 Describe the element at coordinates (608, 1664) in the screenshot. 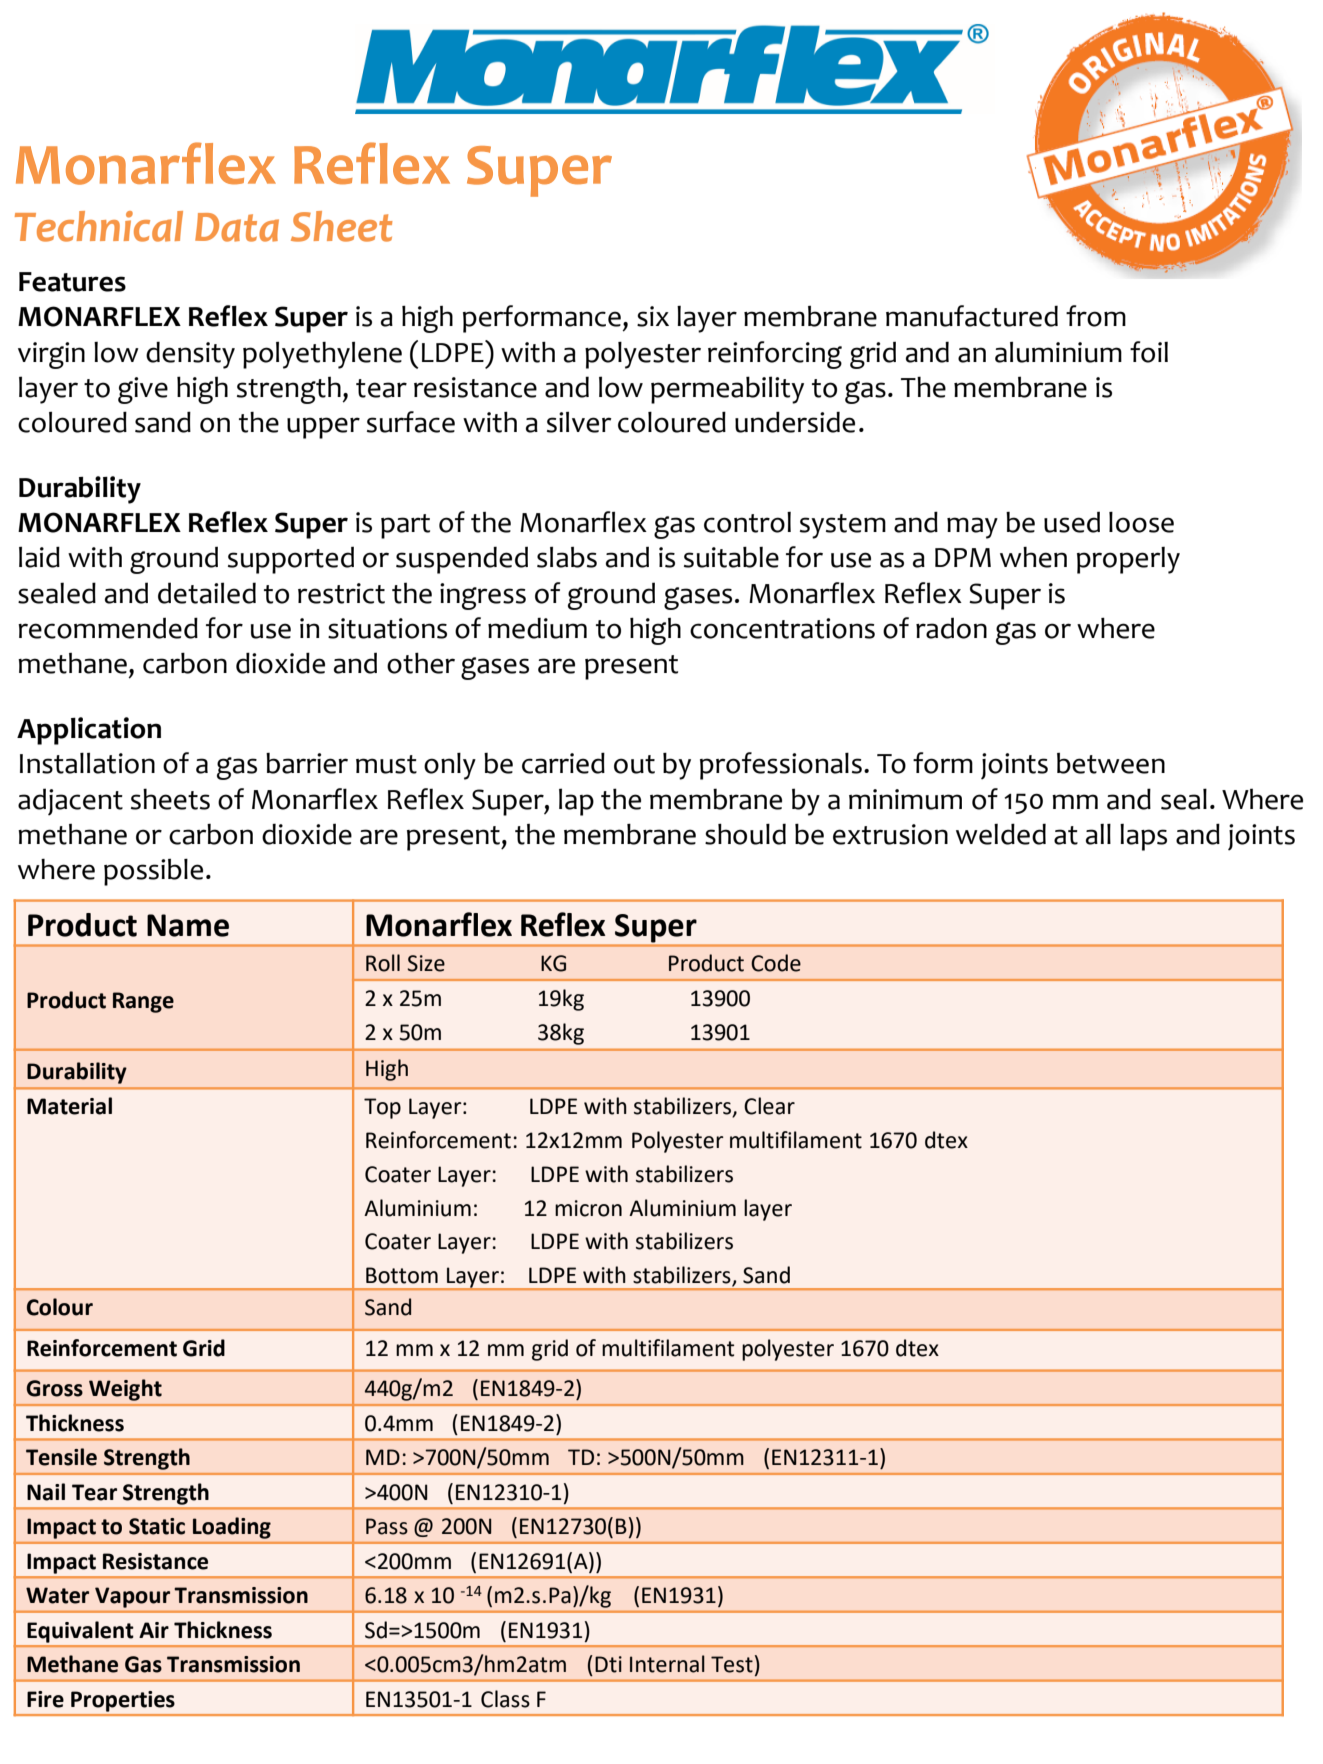

I see `Dti` at that location.
